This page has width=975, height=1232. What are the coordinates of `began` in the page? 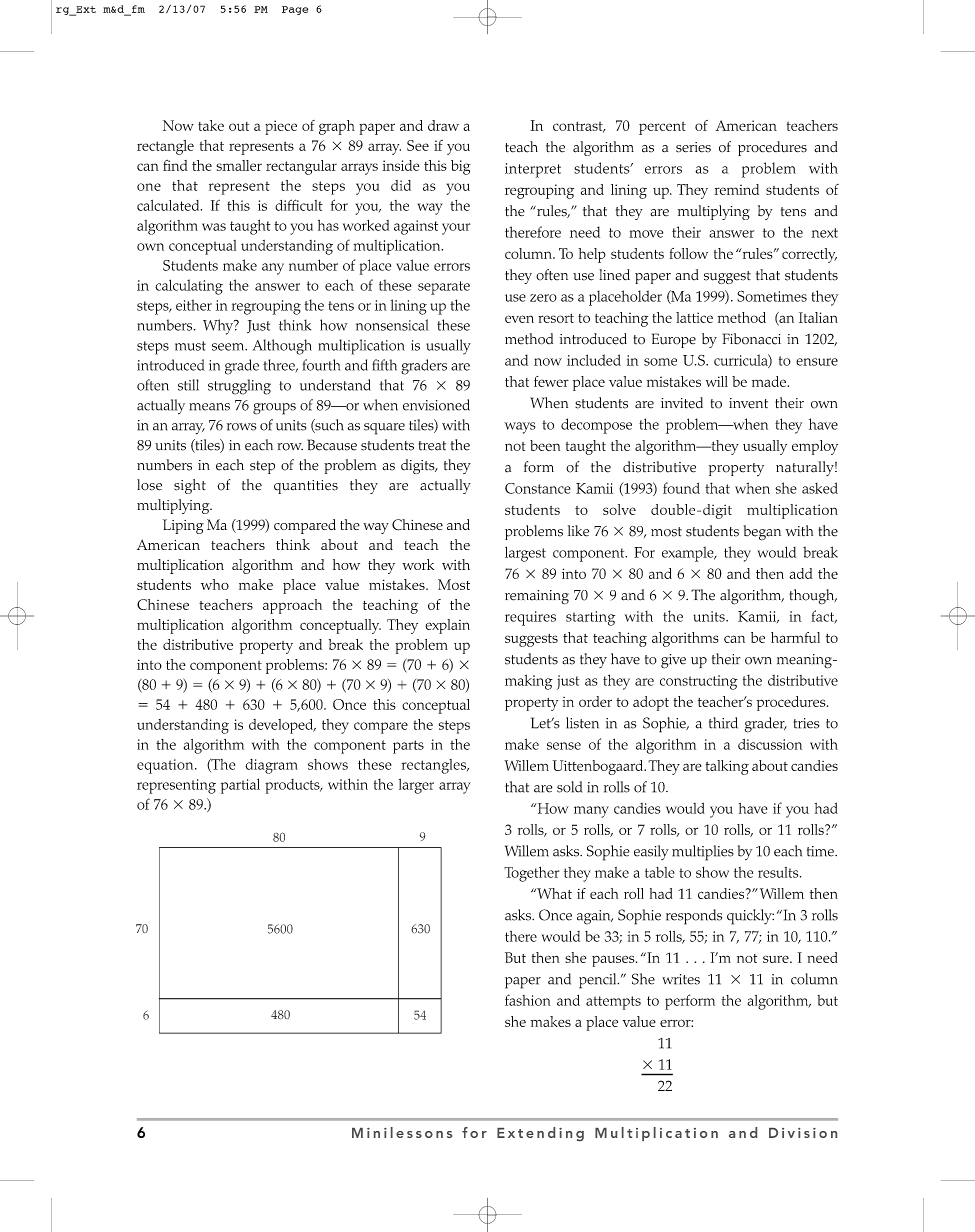 It's located at (762, 533).
